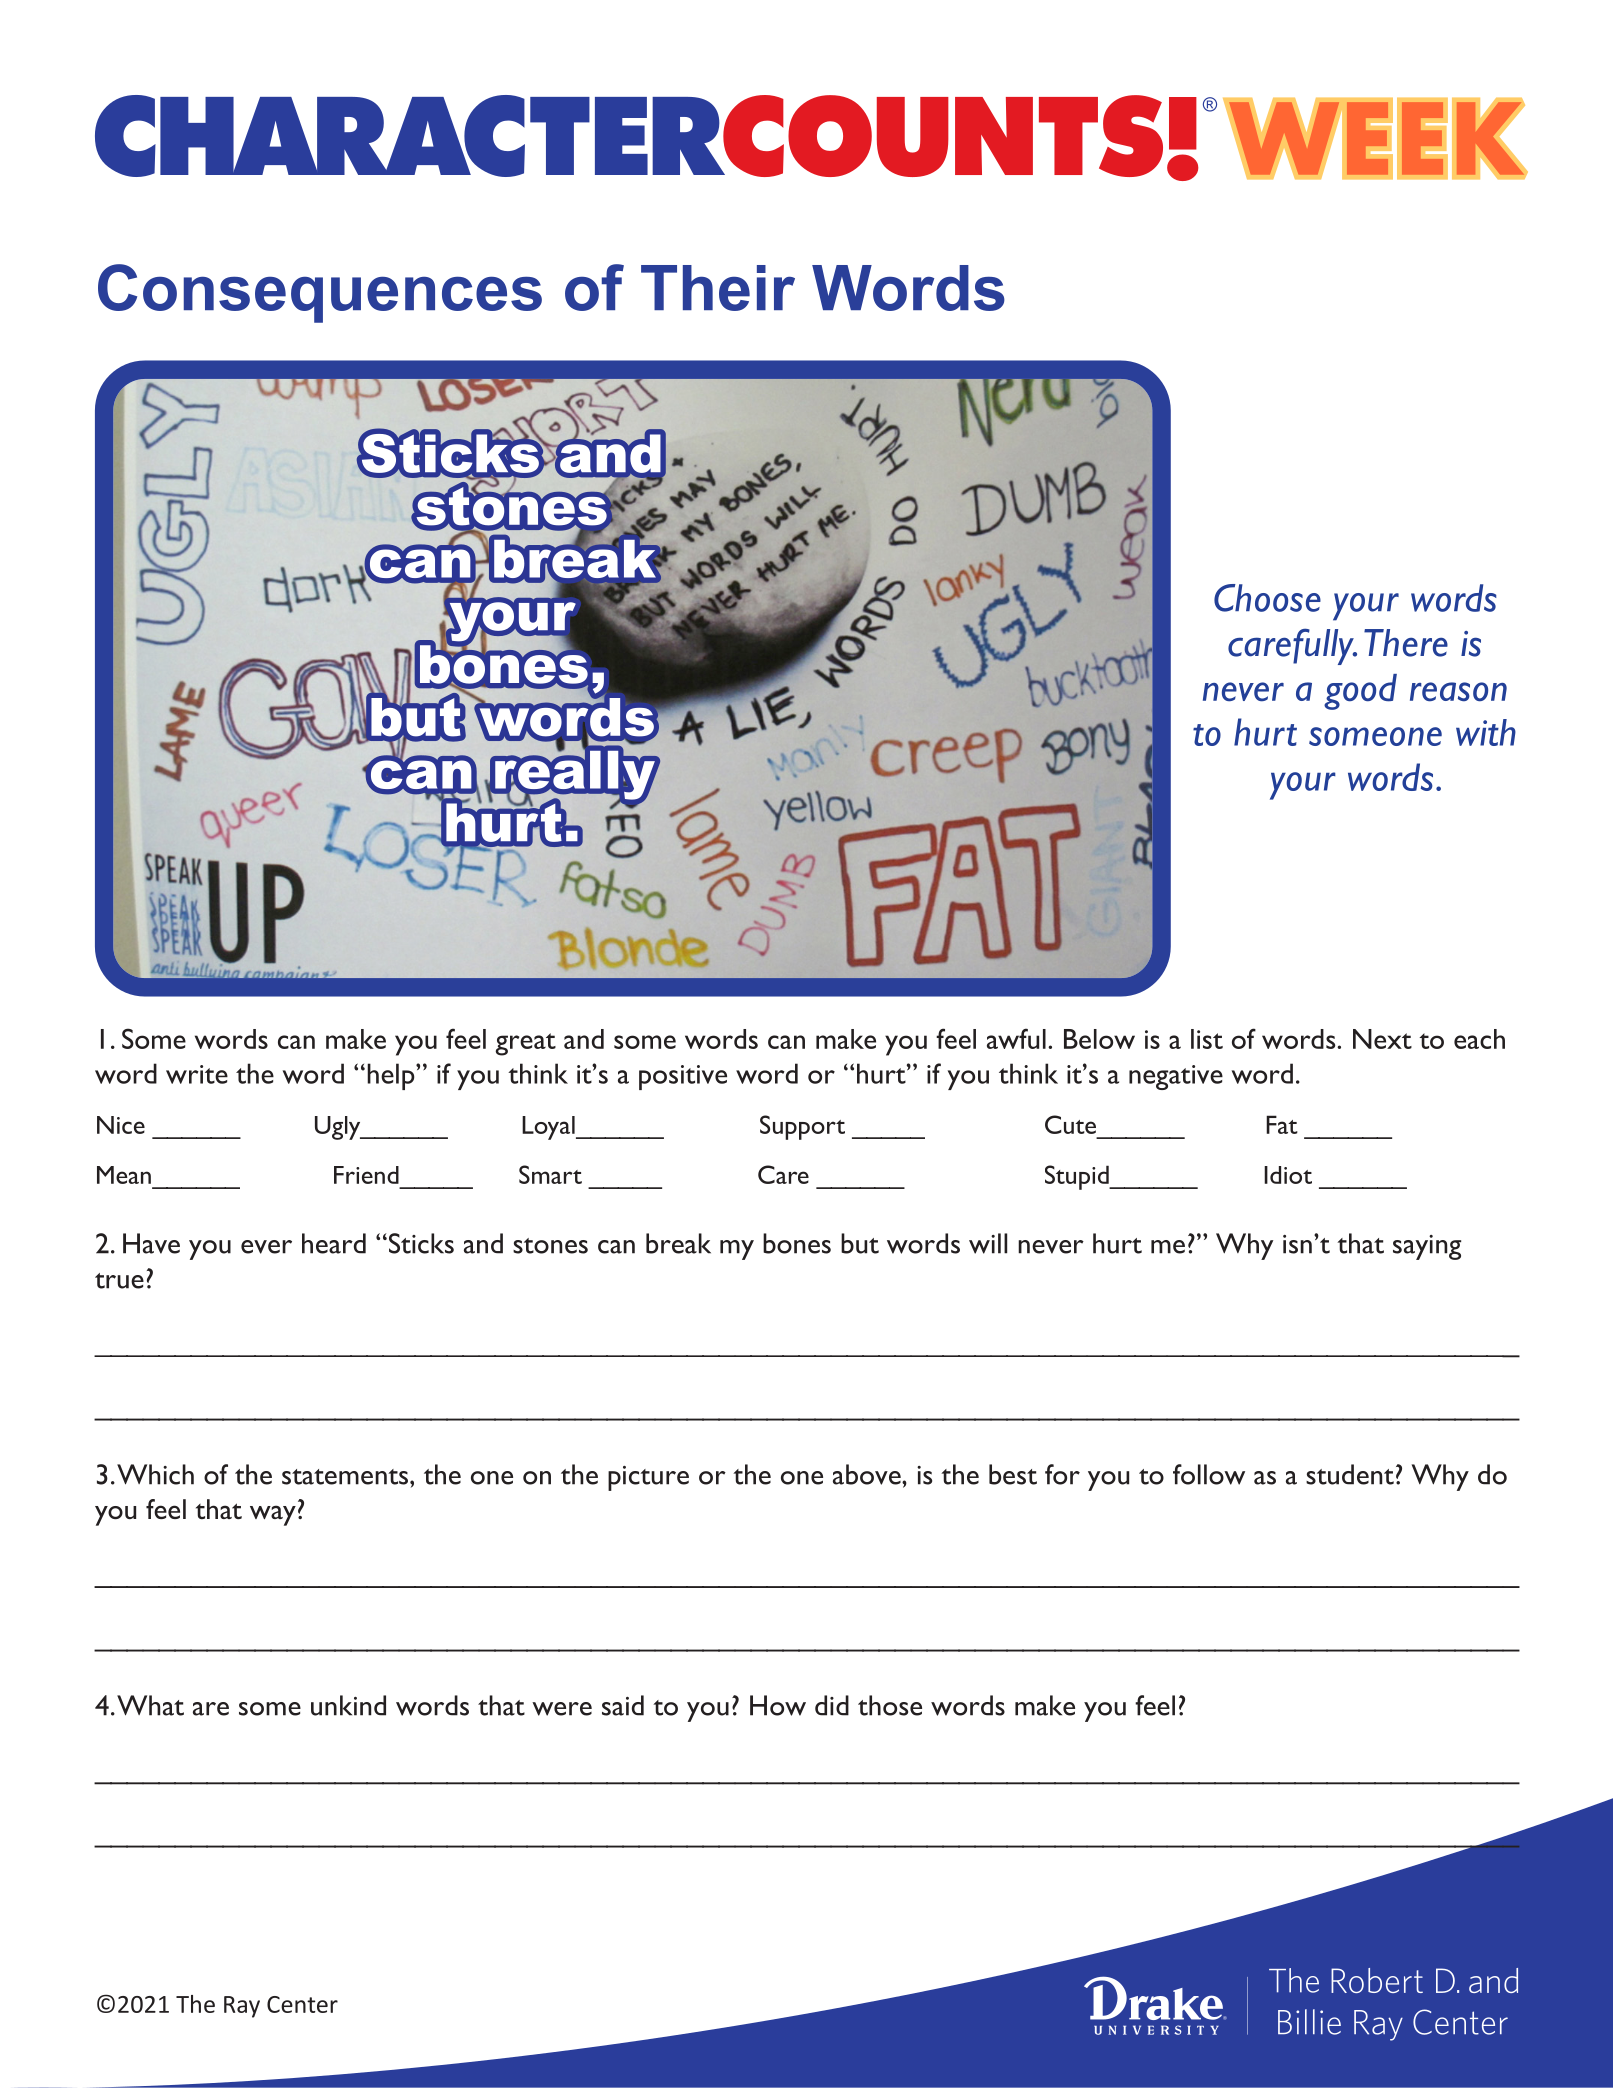  I want to click on Choose, so click(1267, 598).
